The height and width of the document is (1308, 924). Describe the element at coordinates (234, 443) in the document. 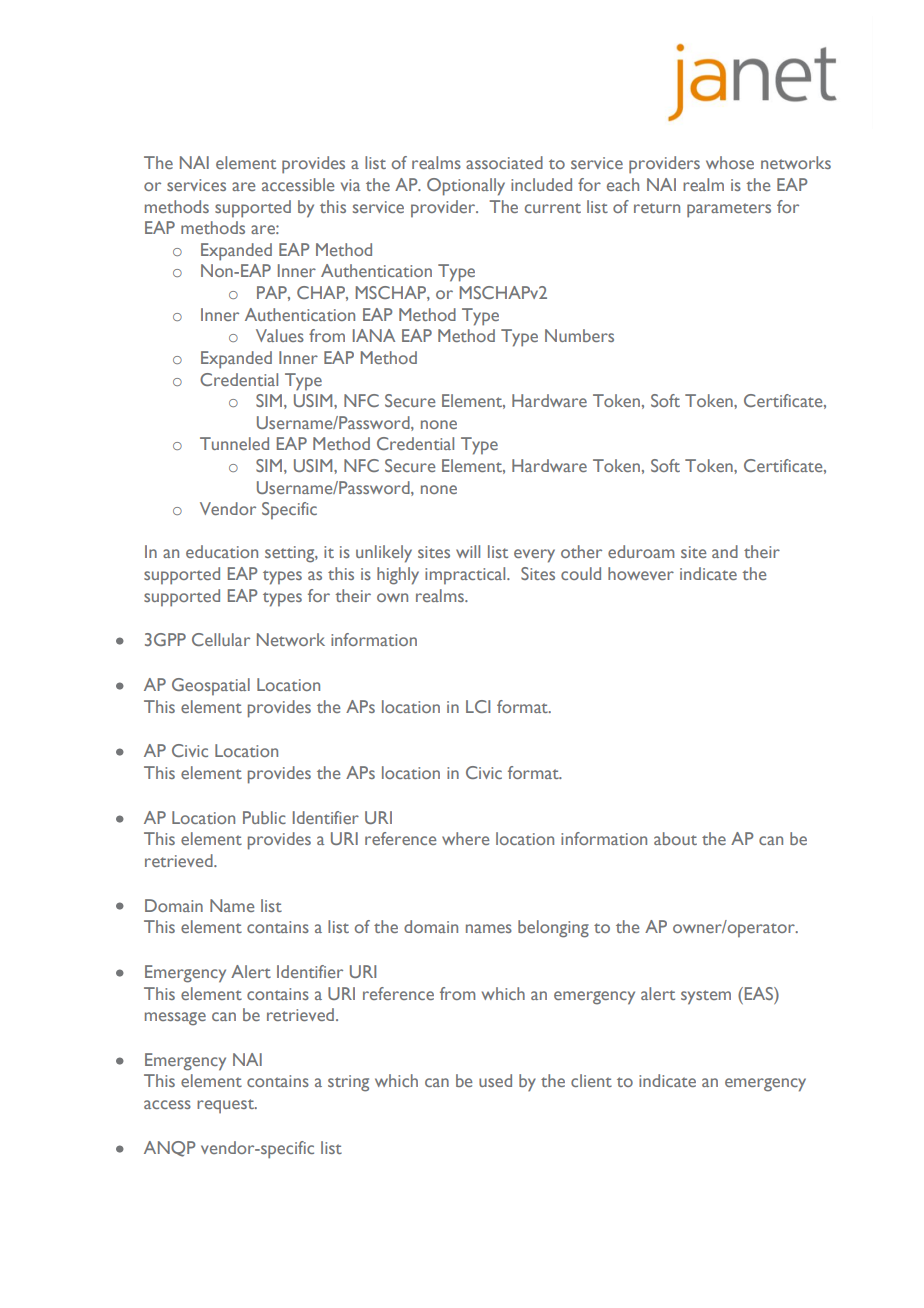

I see `Tunneled` at that location.
